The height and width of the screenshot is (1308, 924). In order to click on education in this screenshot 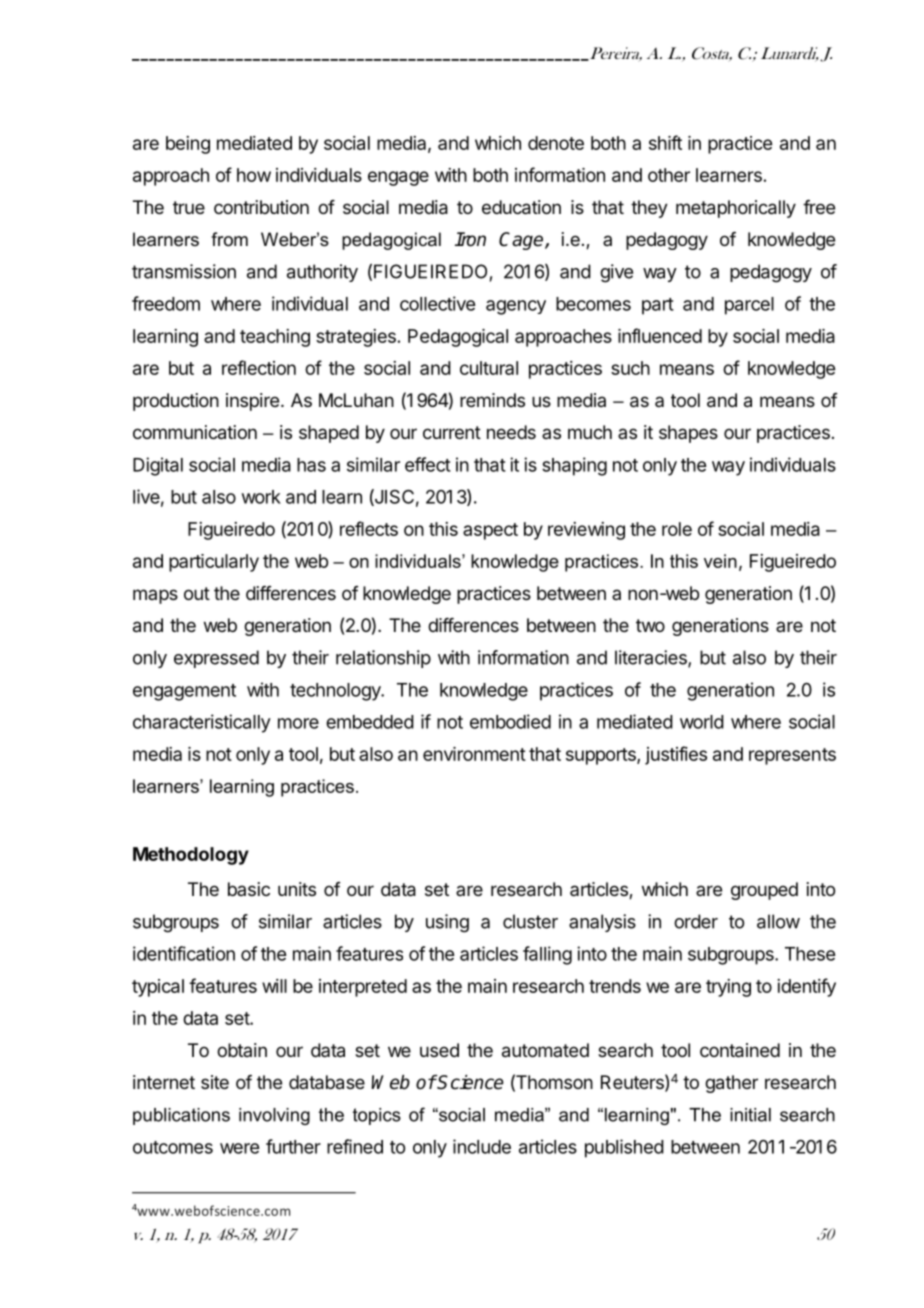, I will do `click(521, 207)`.
